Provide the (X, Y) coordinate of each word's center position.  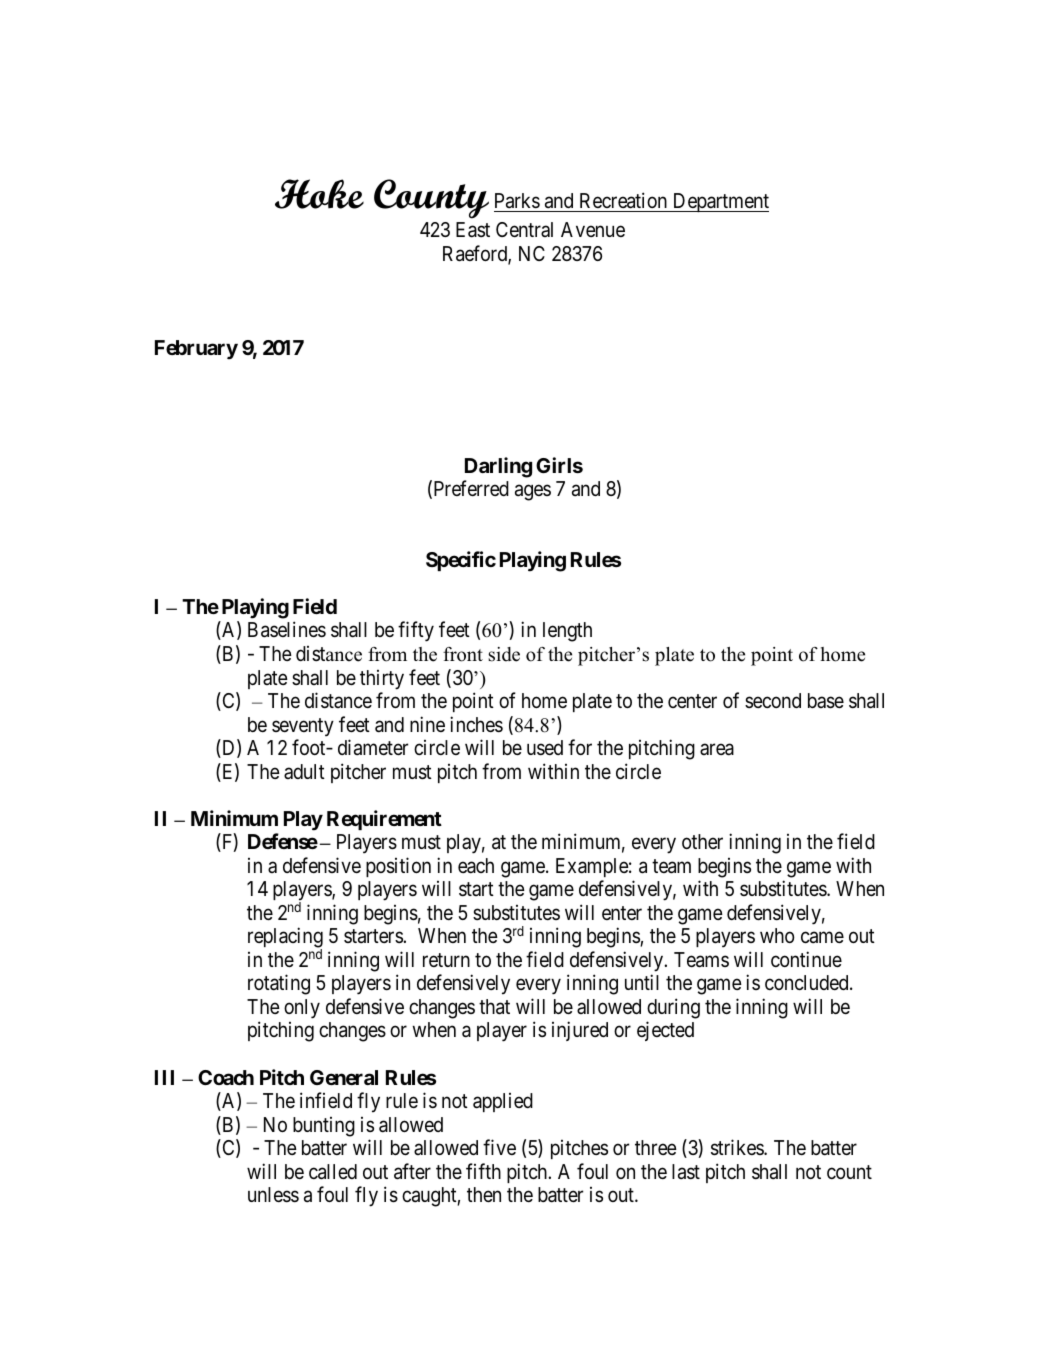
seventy (303, 727)
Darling (498, 467)
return (446, 960)
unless (273, 1194)
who (777, 935)
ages (533, 493)
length (567, 632)
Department (720, 202)
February (196, 350)
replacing (285, 939)
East (473, 230)
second (773, 700)
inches (476, 724)
